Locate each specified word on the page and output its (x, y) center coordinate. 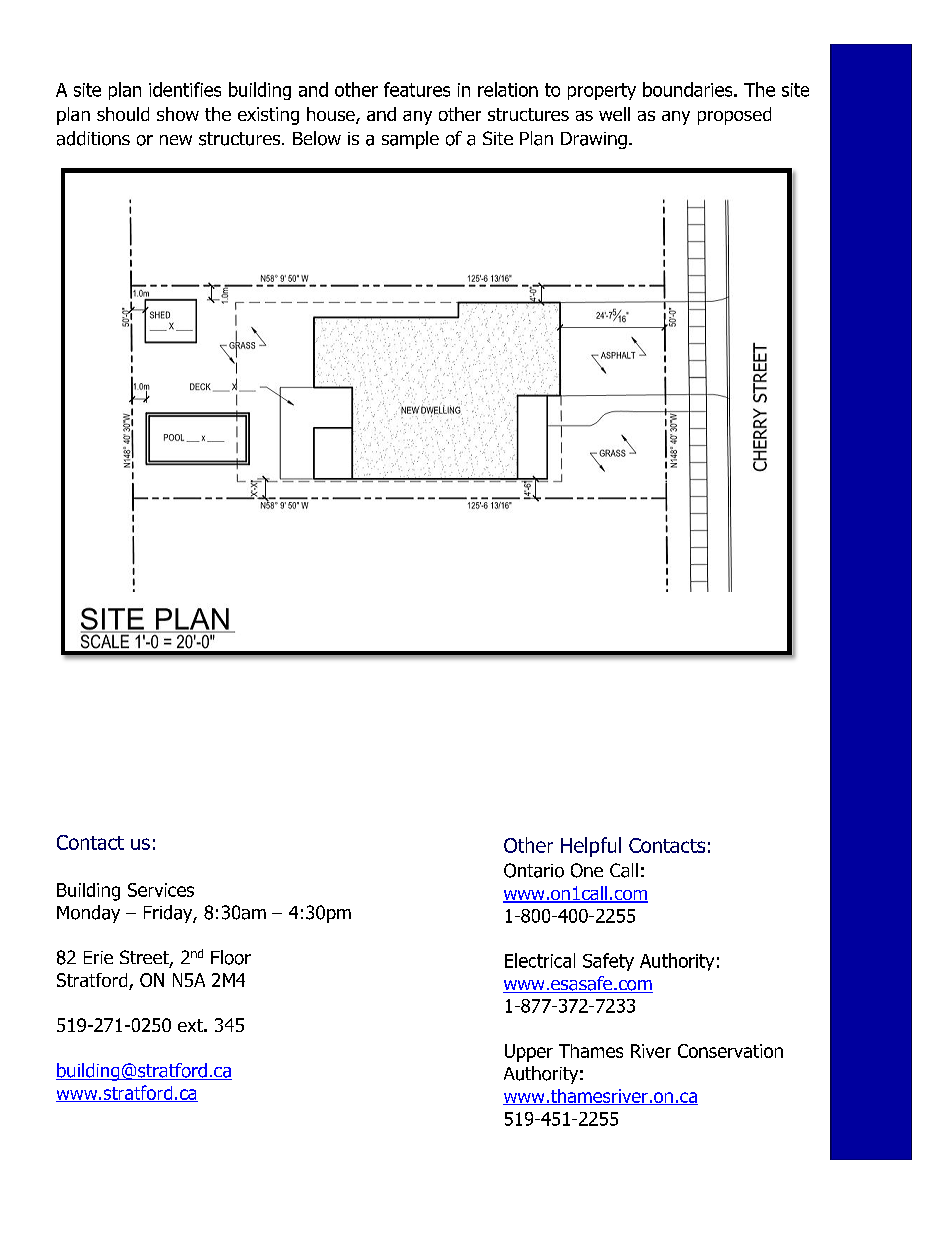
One (587, 870)
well (614, 114)
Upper (529, 1053)
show (178, 114)
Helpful (591, 847)
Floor (231, 957)
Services (161, 890)
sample (410, 140)
